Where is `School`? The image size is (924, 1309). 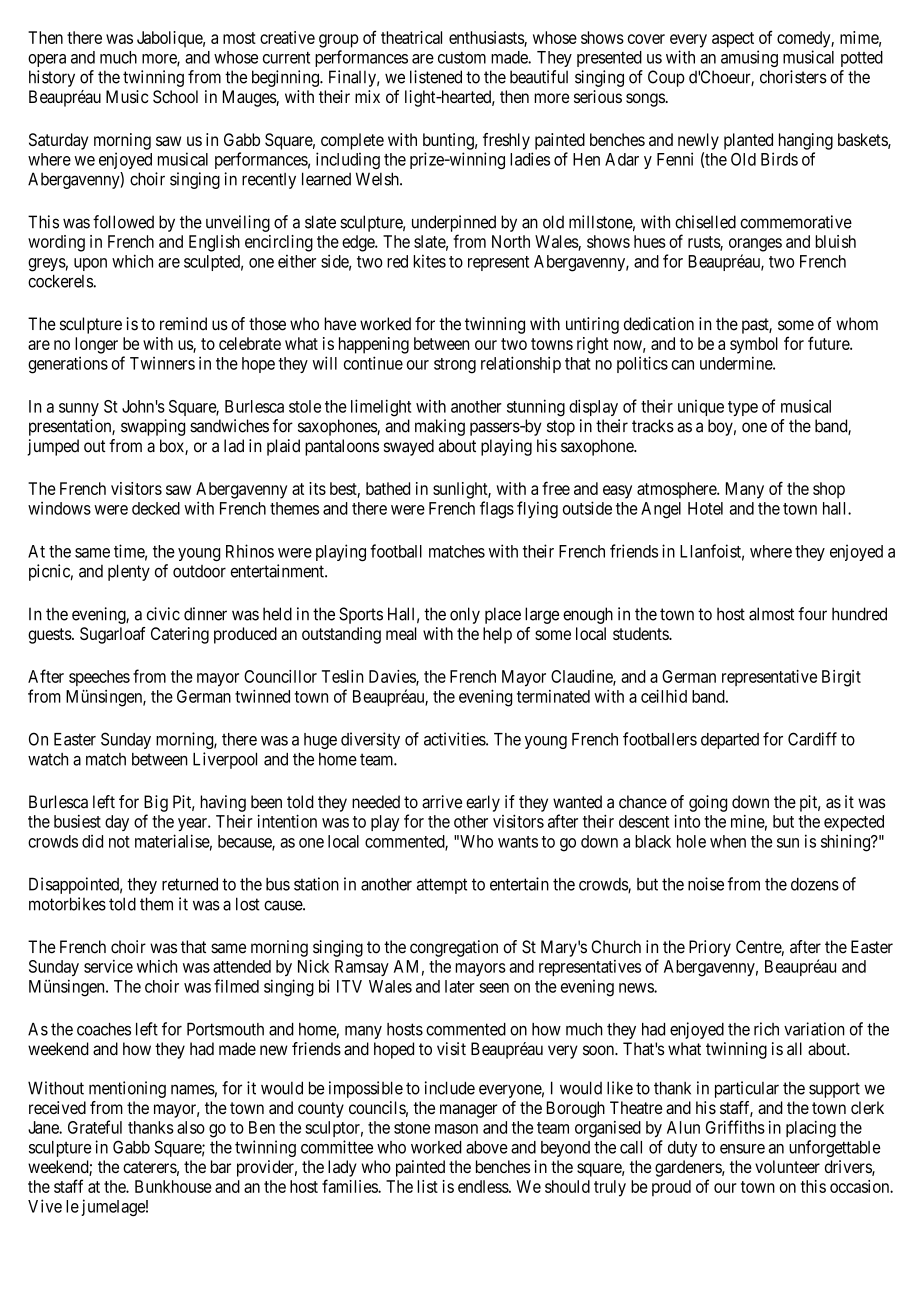
School is located at coordinates (175, 97).
